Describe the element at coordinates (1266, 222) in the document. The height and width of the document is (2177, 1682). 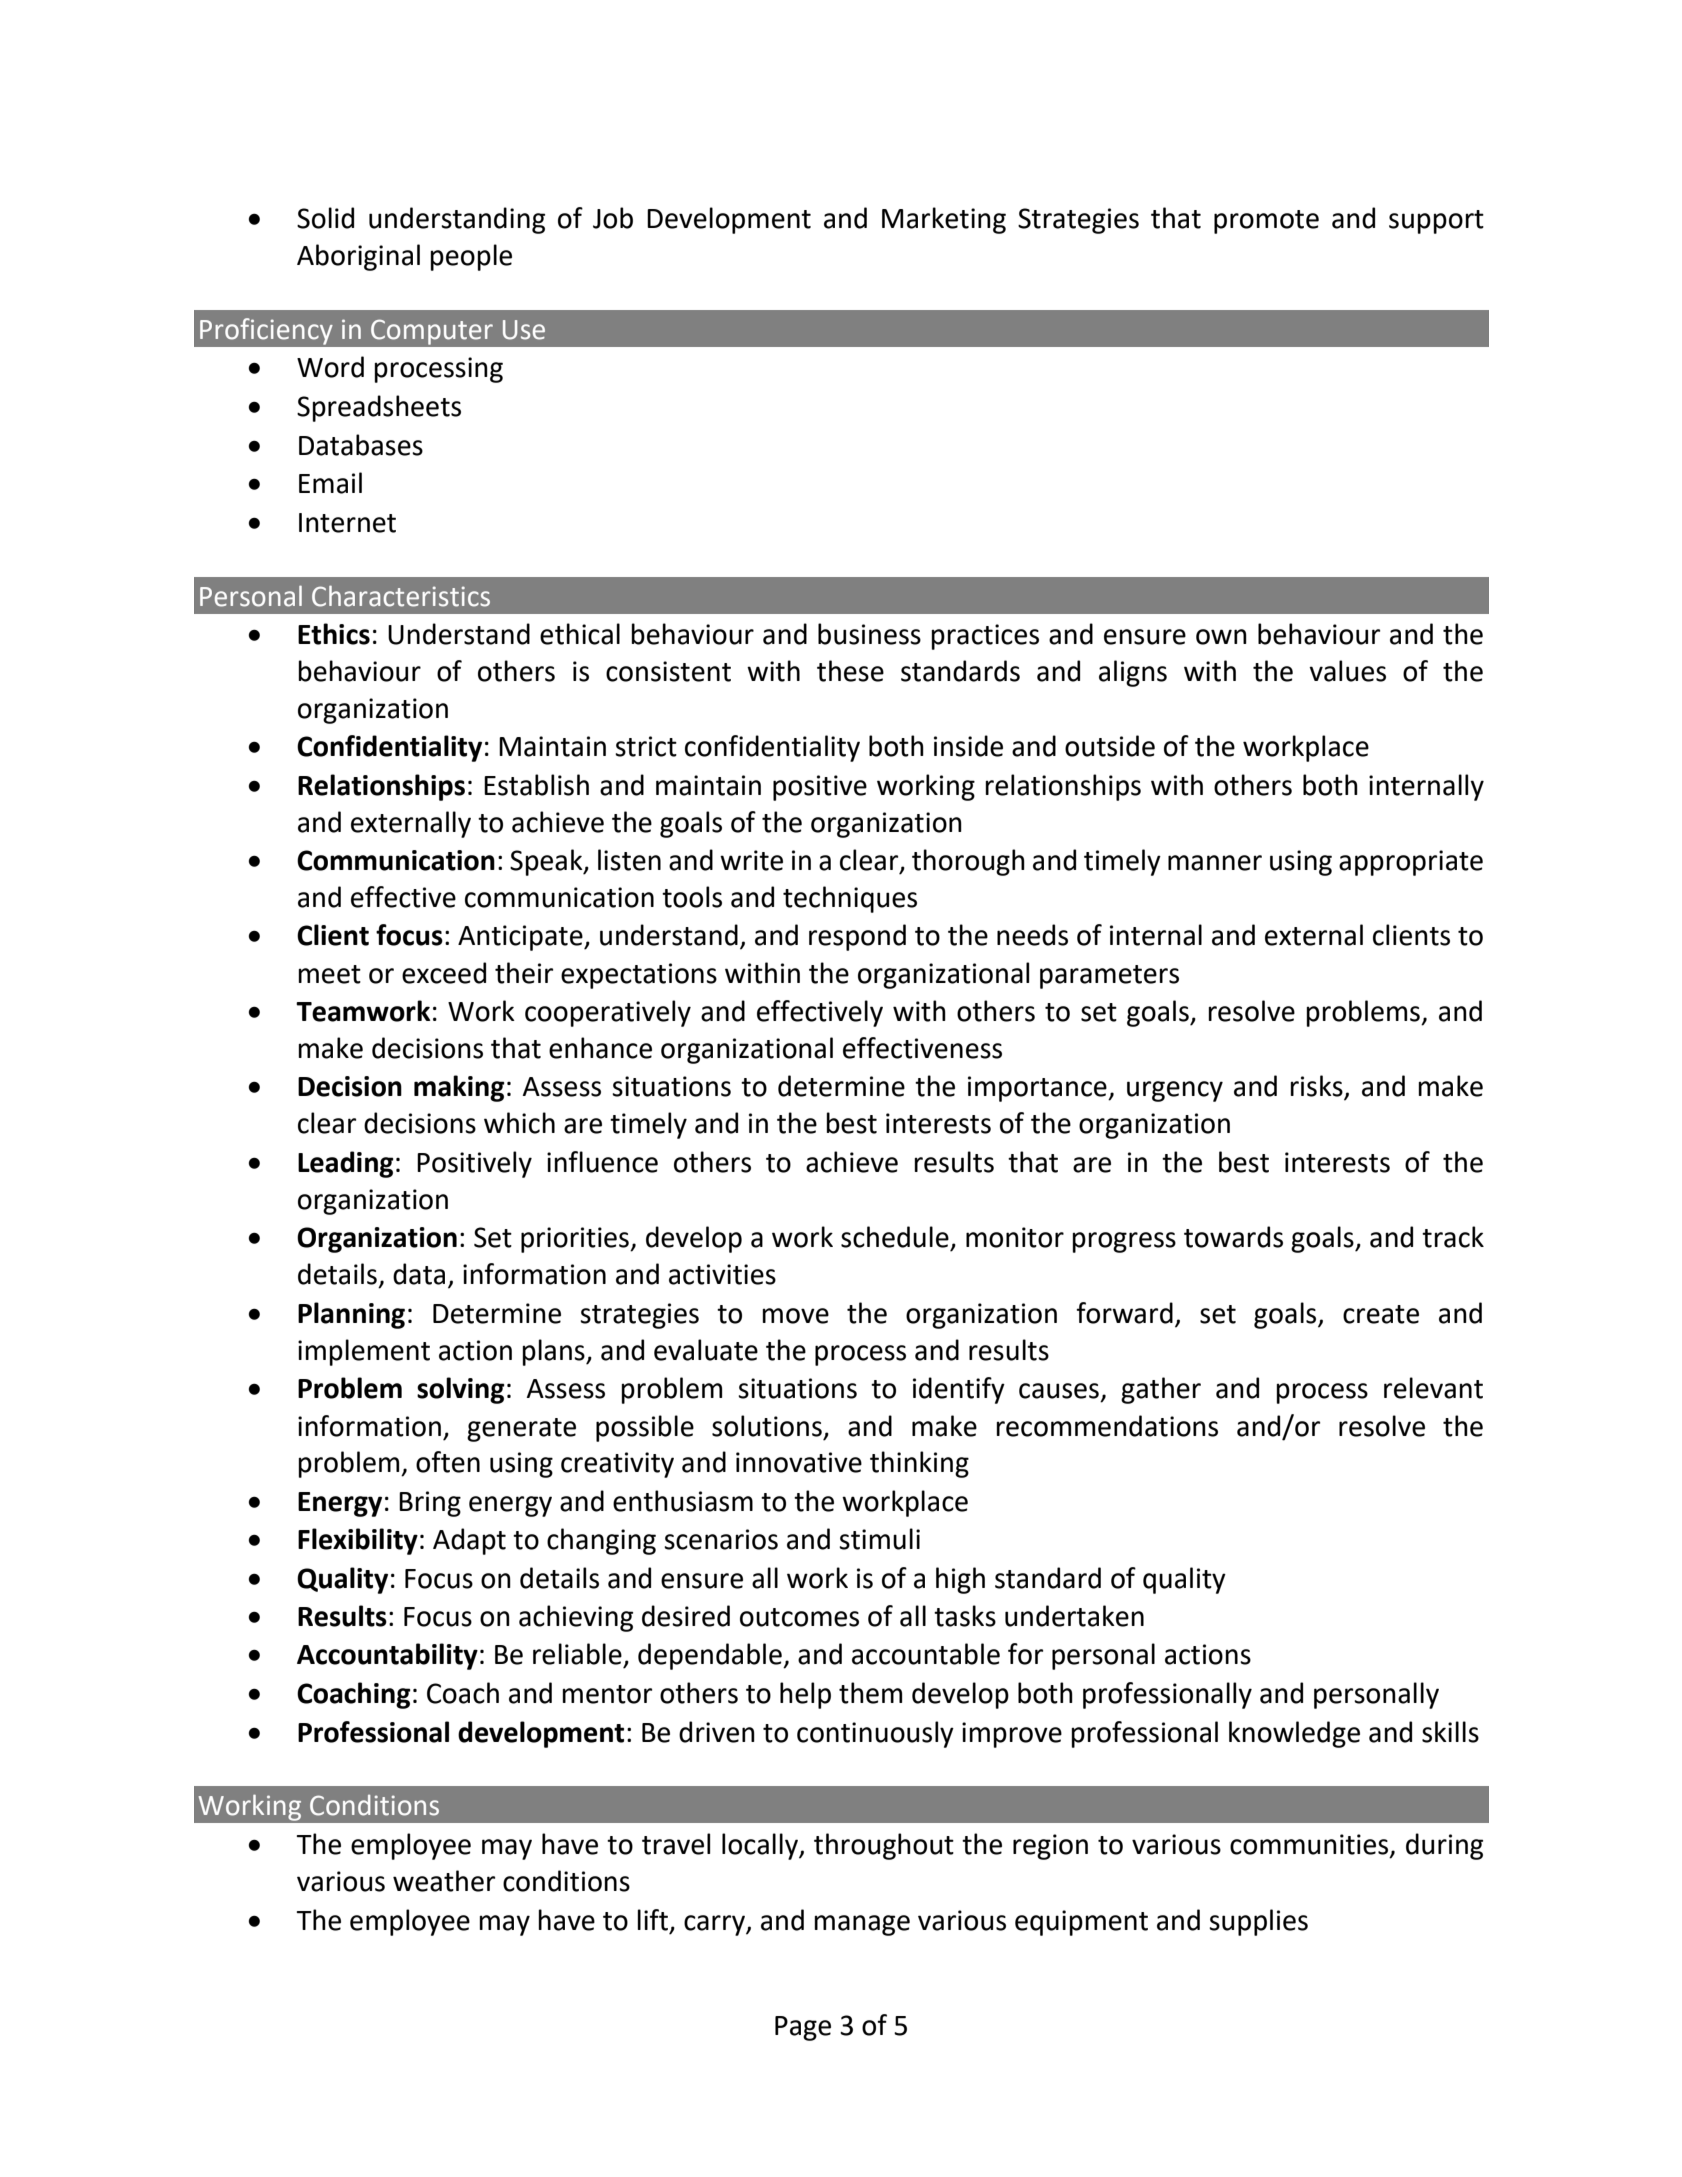
I see `promote` at that location.
